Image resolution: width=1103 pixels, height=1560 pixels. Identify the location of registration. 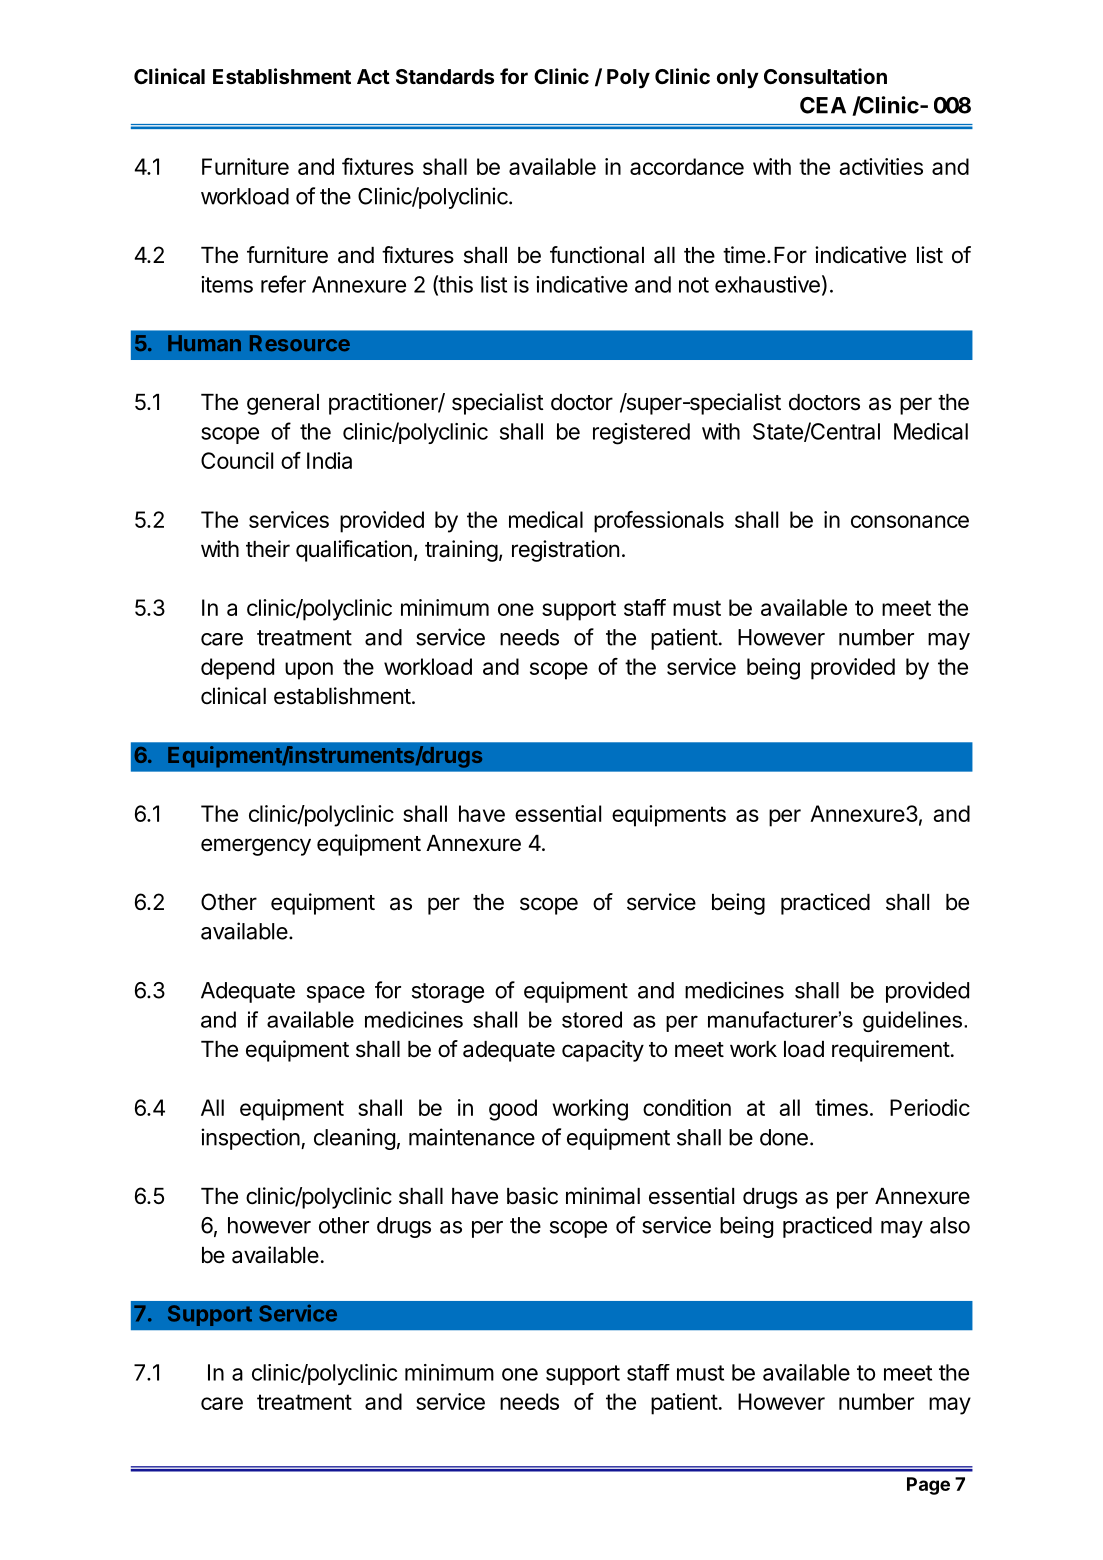
(565, 551).
